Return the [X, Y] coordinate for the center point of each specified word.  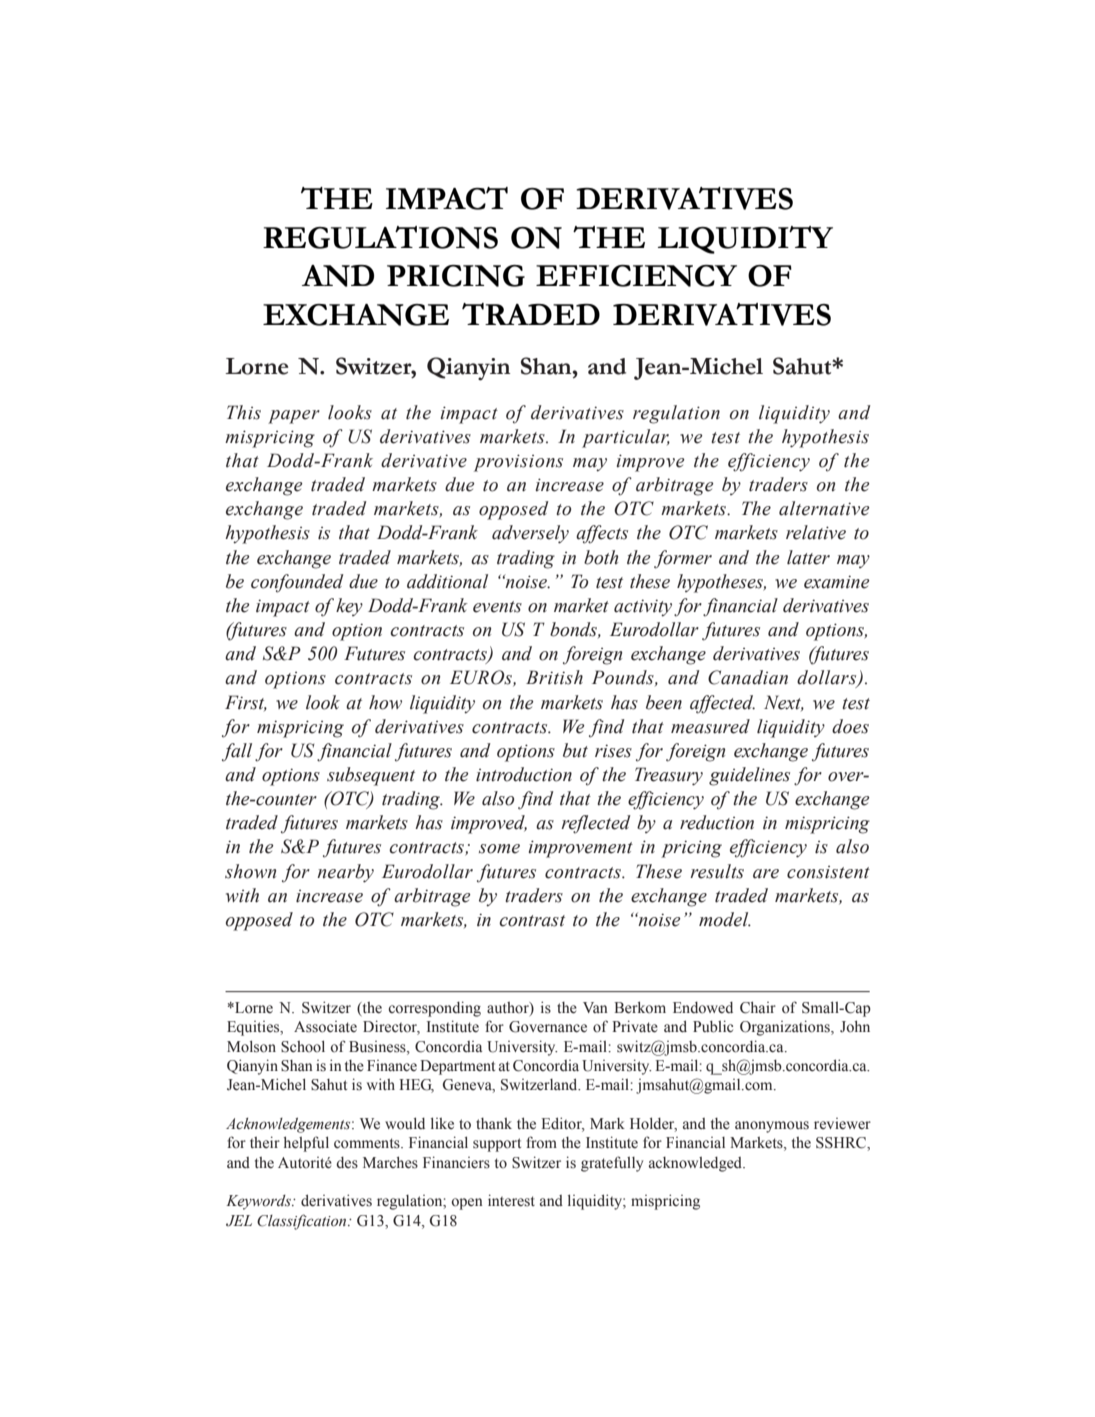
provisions [518, 463]
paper [294, 417]
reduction [717, 822]
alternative [824, 508]
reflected [596, 824]
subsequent [371, 776]
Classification [303, 1222]
